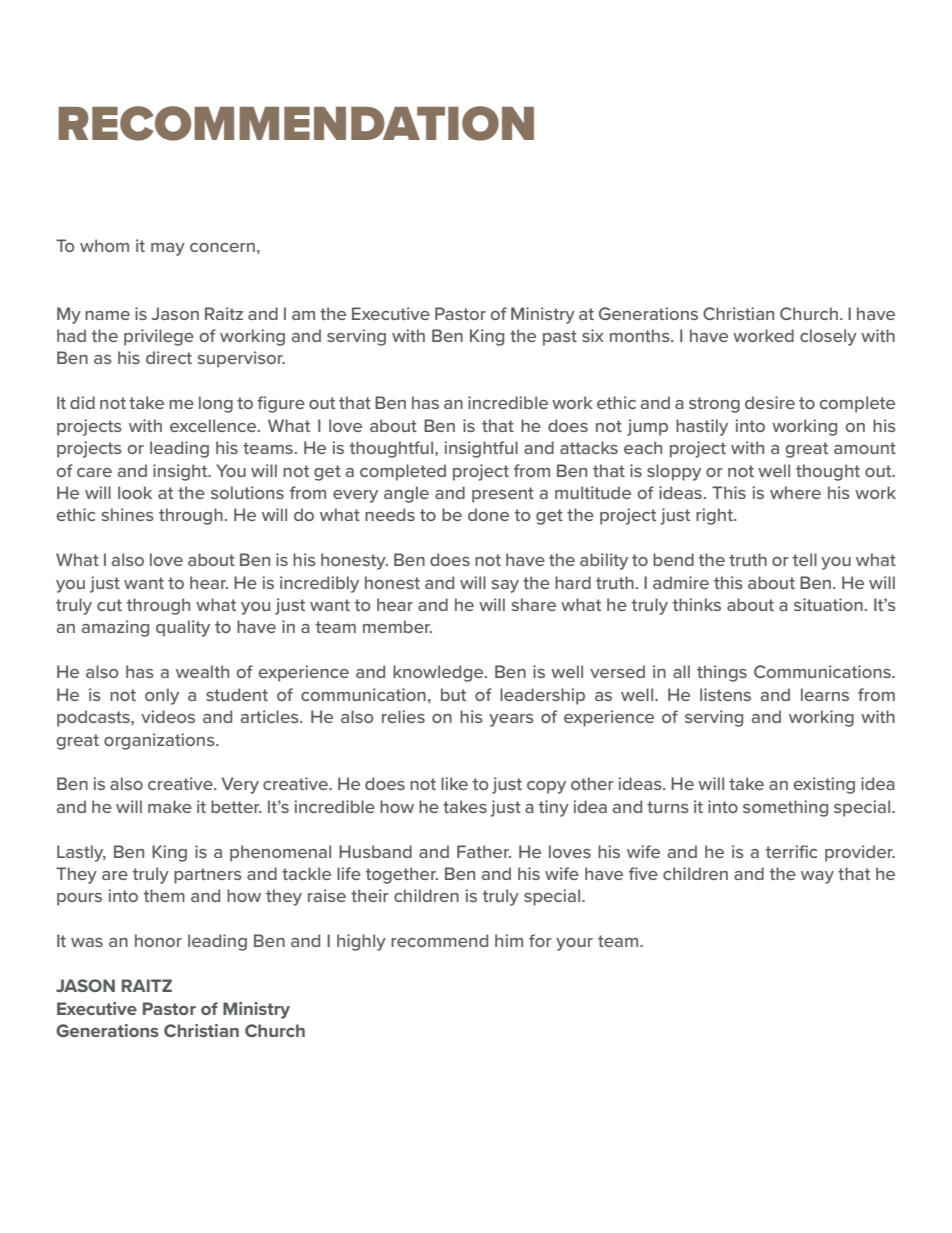  What do you see at coordinates (770, 402) in the image?
I see `desire` at bounding box center [770, 402].
